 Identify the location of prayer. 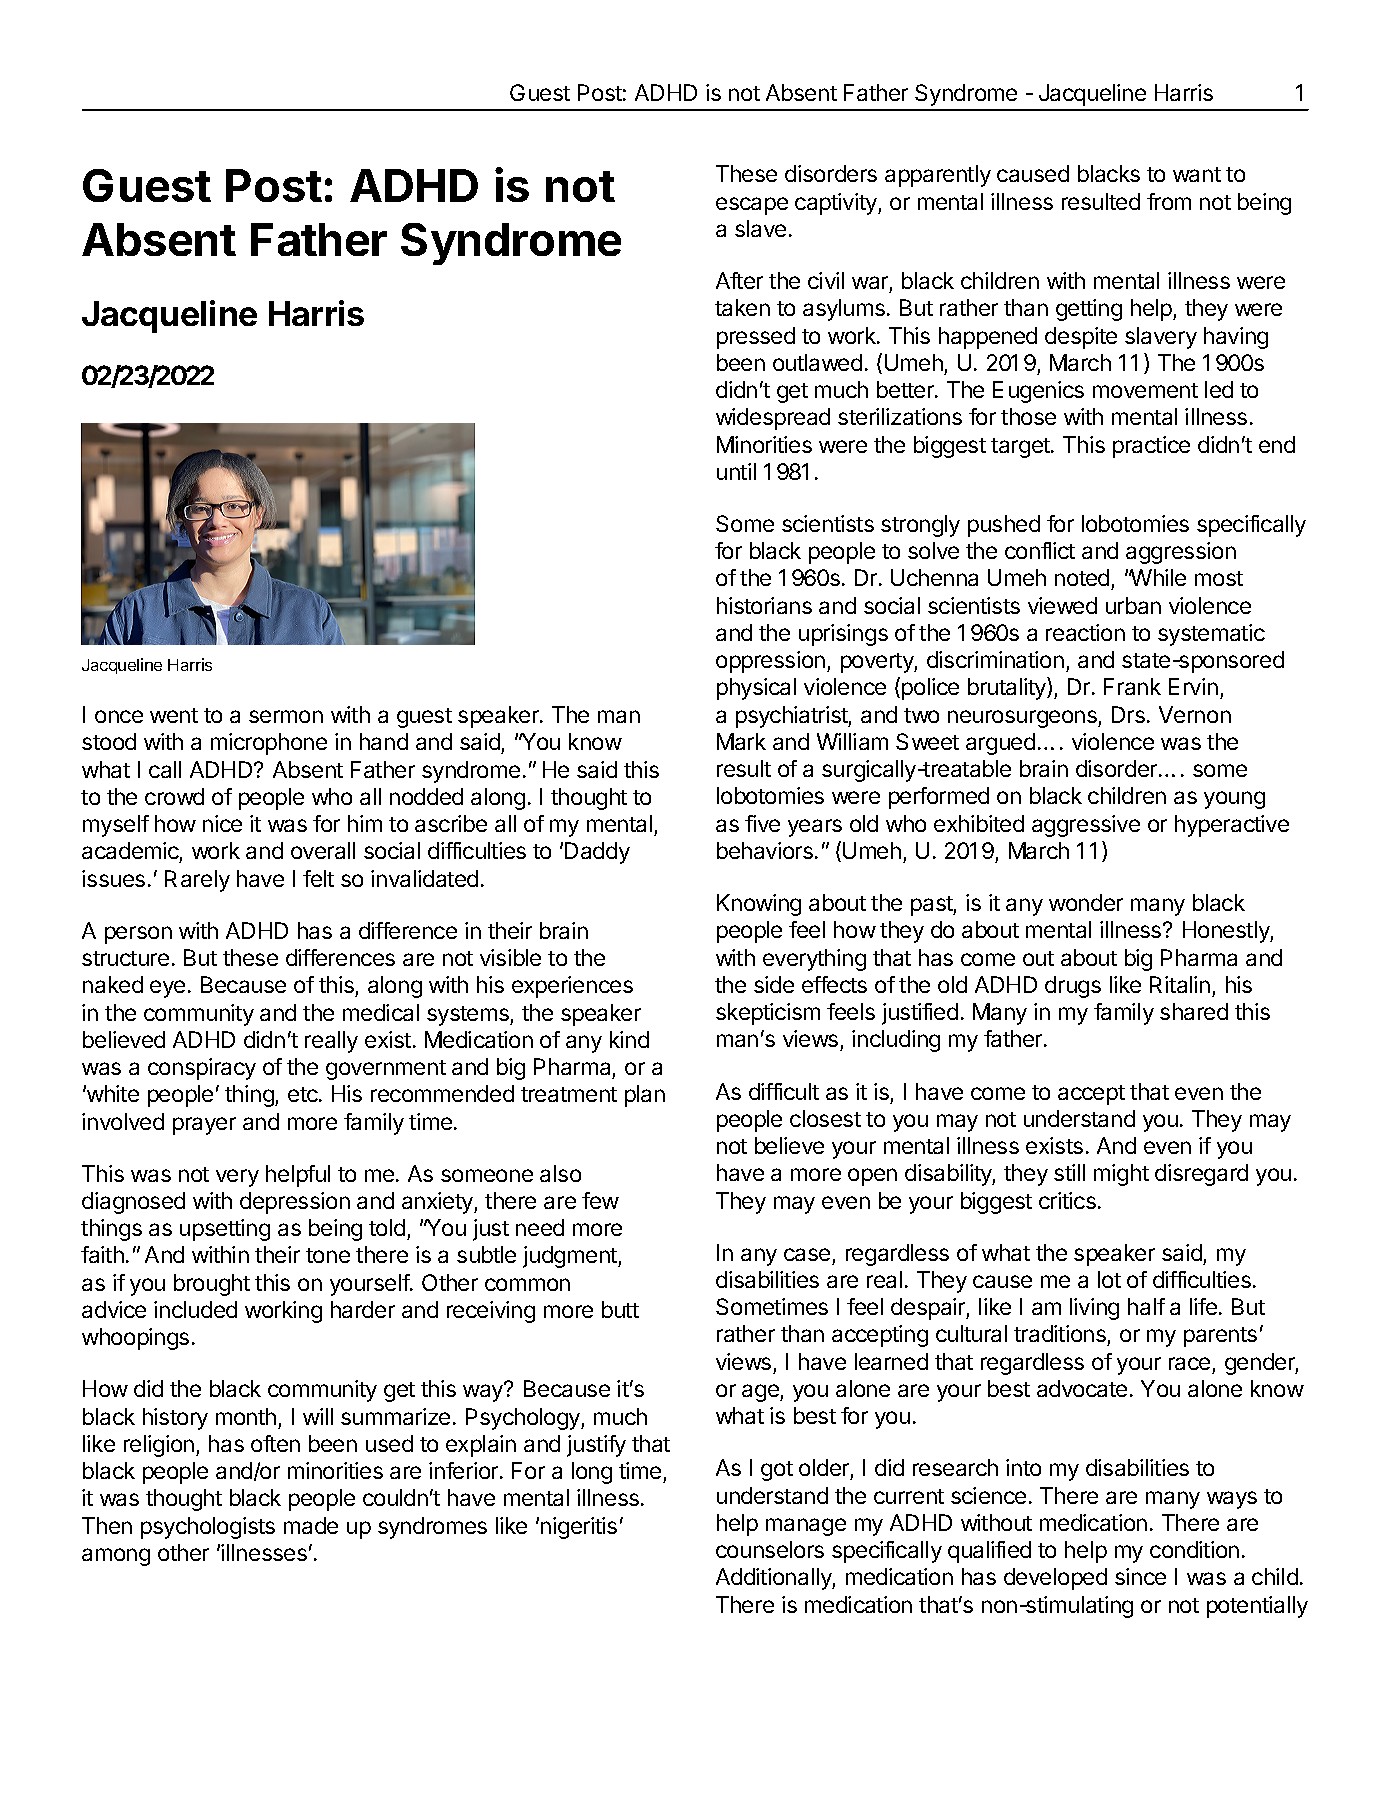
(204, 1126).
